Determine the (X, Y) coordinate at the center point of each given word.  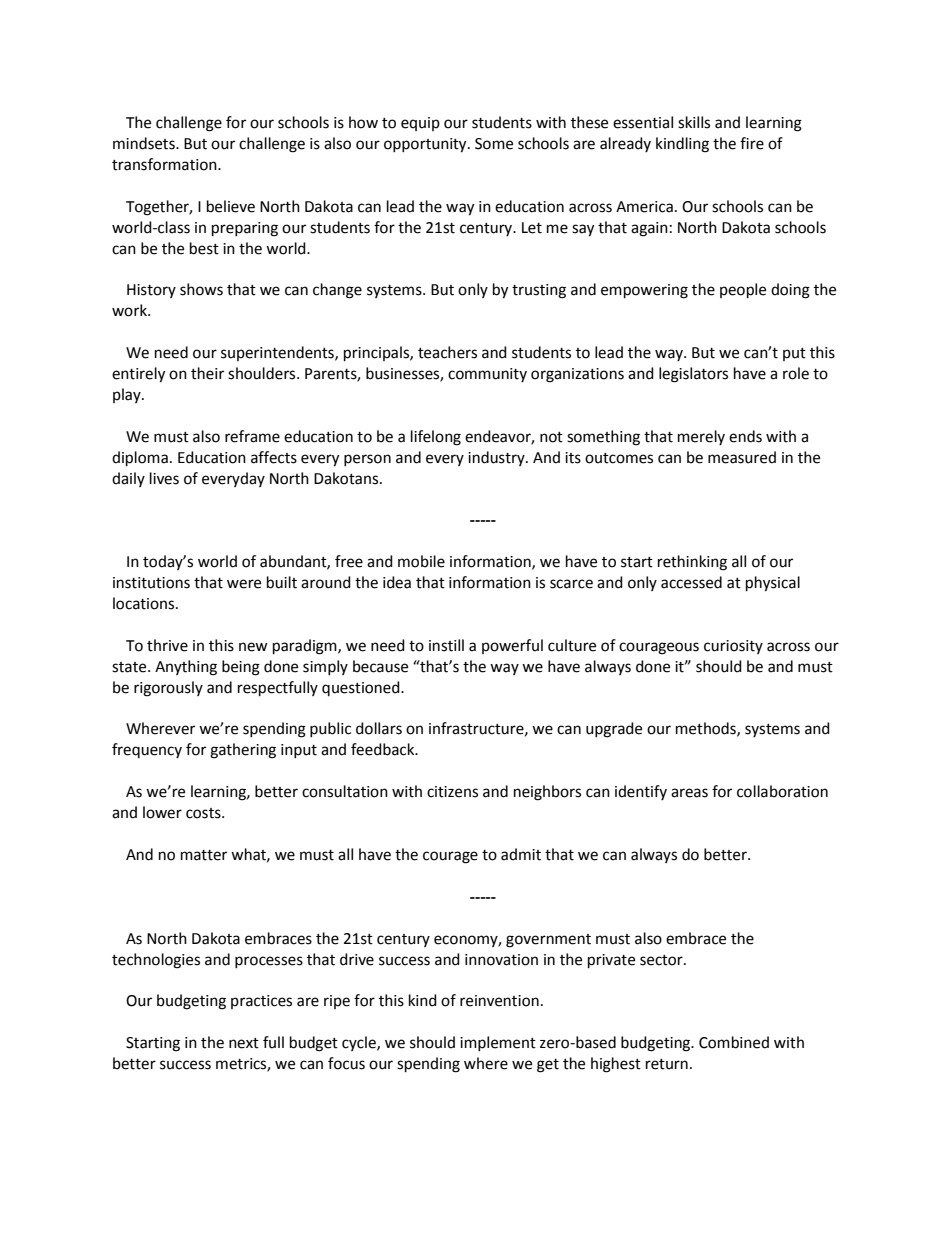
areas (689, 793)
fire (752, 143)
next (244, 1043)
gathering (243, 751)
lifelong (436, 438)
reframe (252, 436)
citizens (452, 792)
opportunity (426, 145)
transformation (165, 164)
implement (498, 1043)
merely (701, 437)
